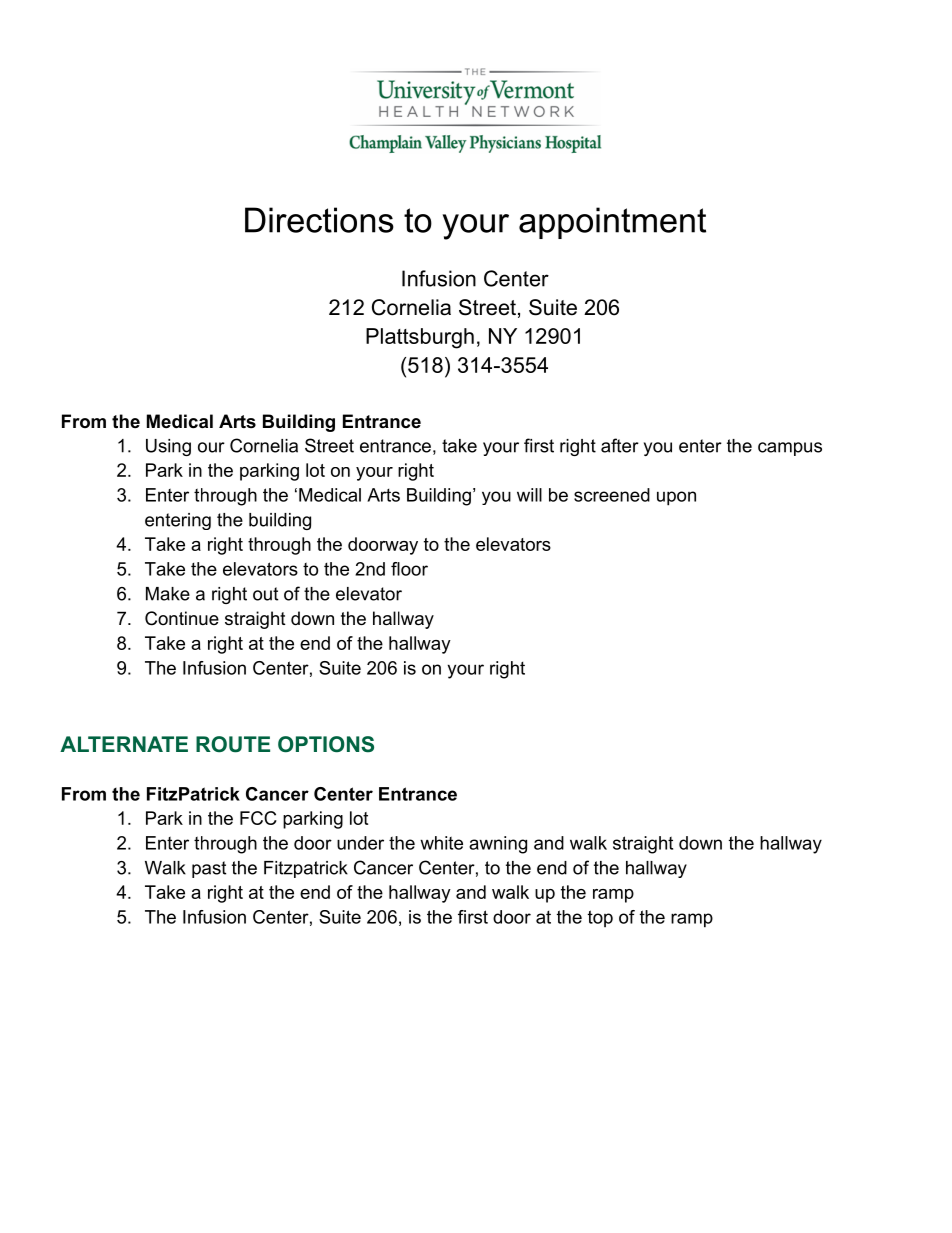 The image size is (952, 1233). I want to click on upon, so click(676, 498).
